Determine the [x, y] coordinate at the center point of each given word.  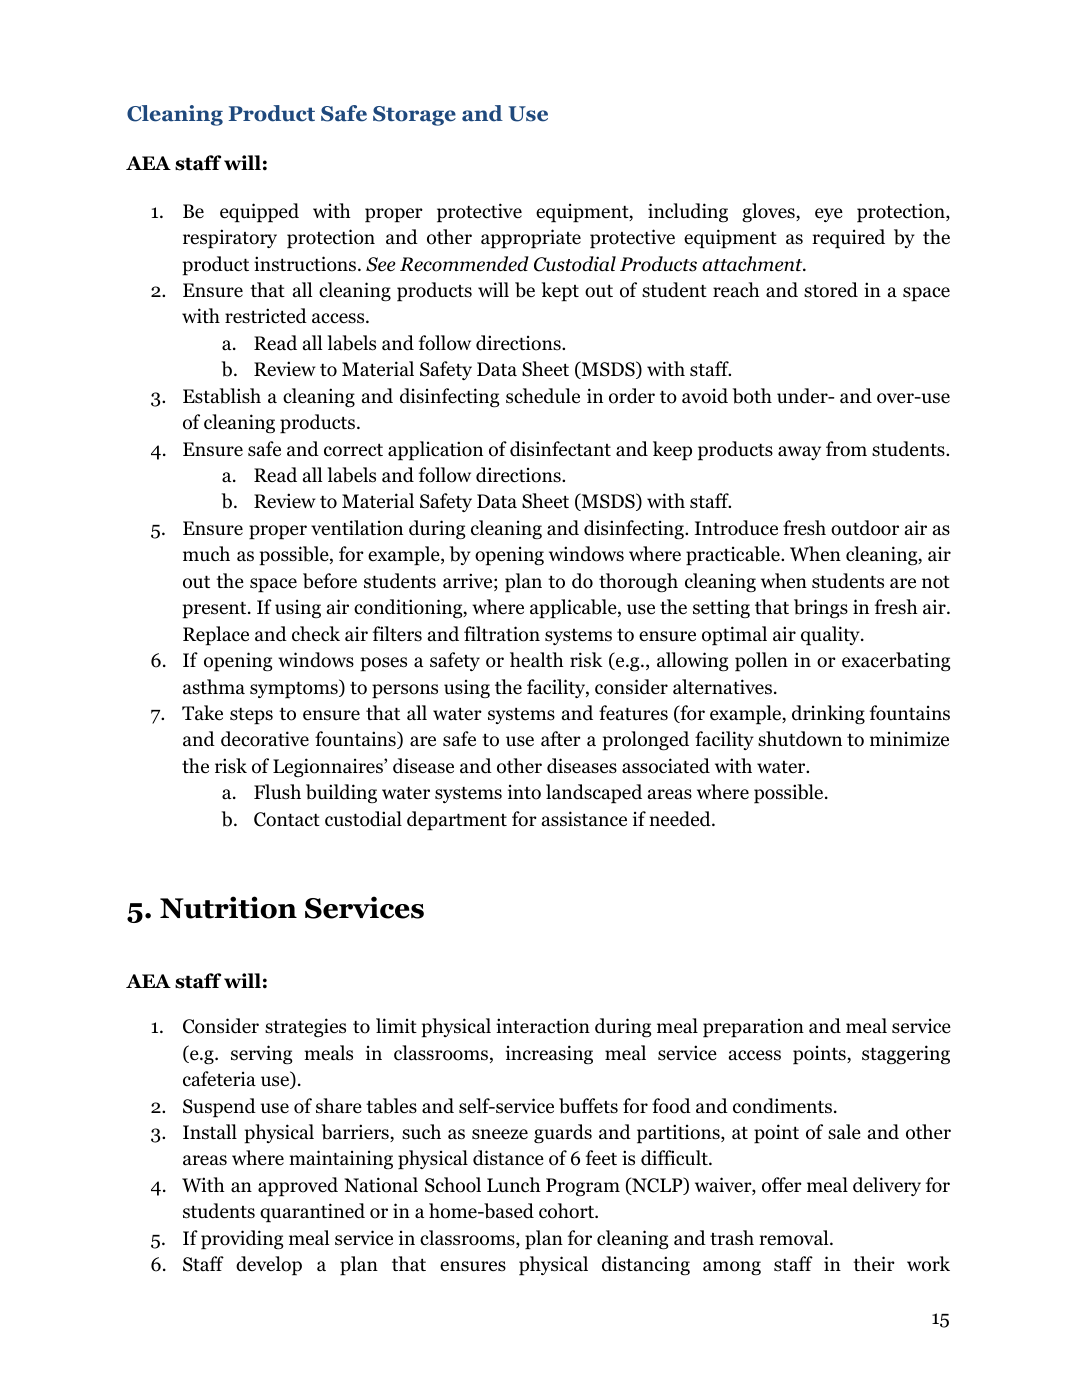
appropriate [531, 239]
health [537, 660]
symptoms [295, 689]
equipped [259, 213]
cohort [567, 1211]
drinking [828, 715]
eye [829, 215]
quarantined [312, 1213]
